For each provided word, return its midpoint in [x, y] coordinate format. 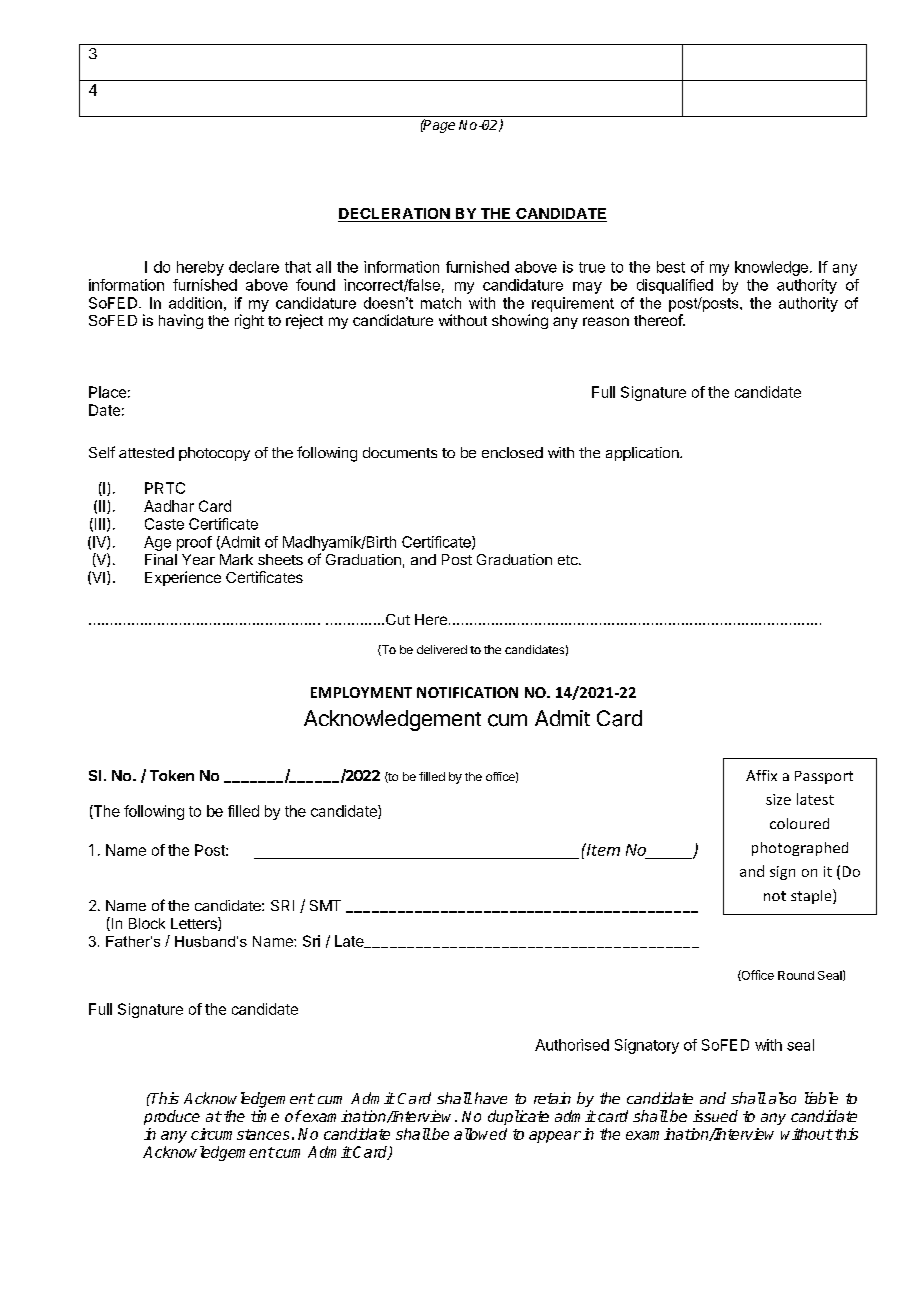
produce [172, 1117]
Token [172, 775]
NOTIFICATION [467, 692]
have [491, 1098]
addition [195, 303]
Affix [761, 775]
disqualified [675, 286]
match [441, 303]
